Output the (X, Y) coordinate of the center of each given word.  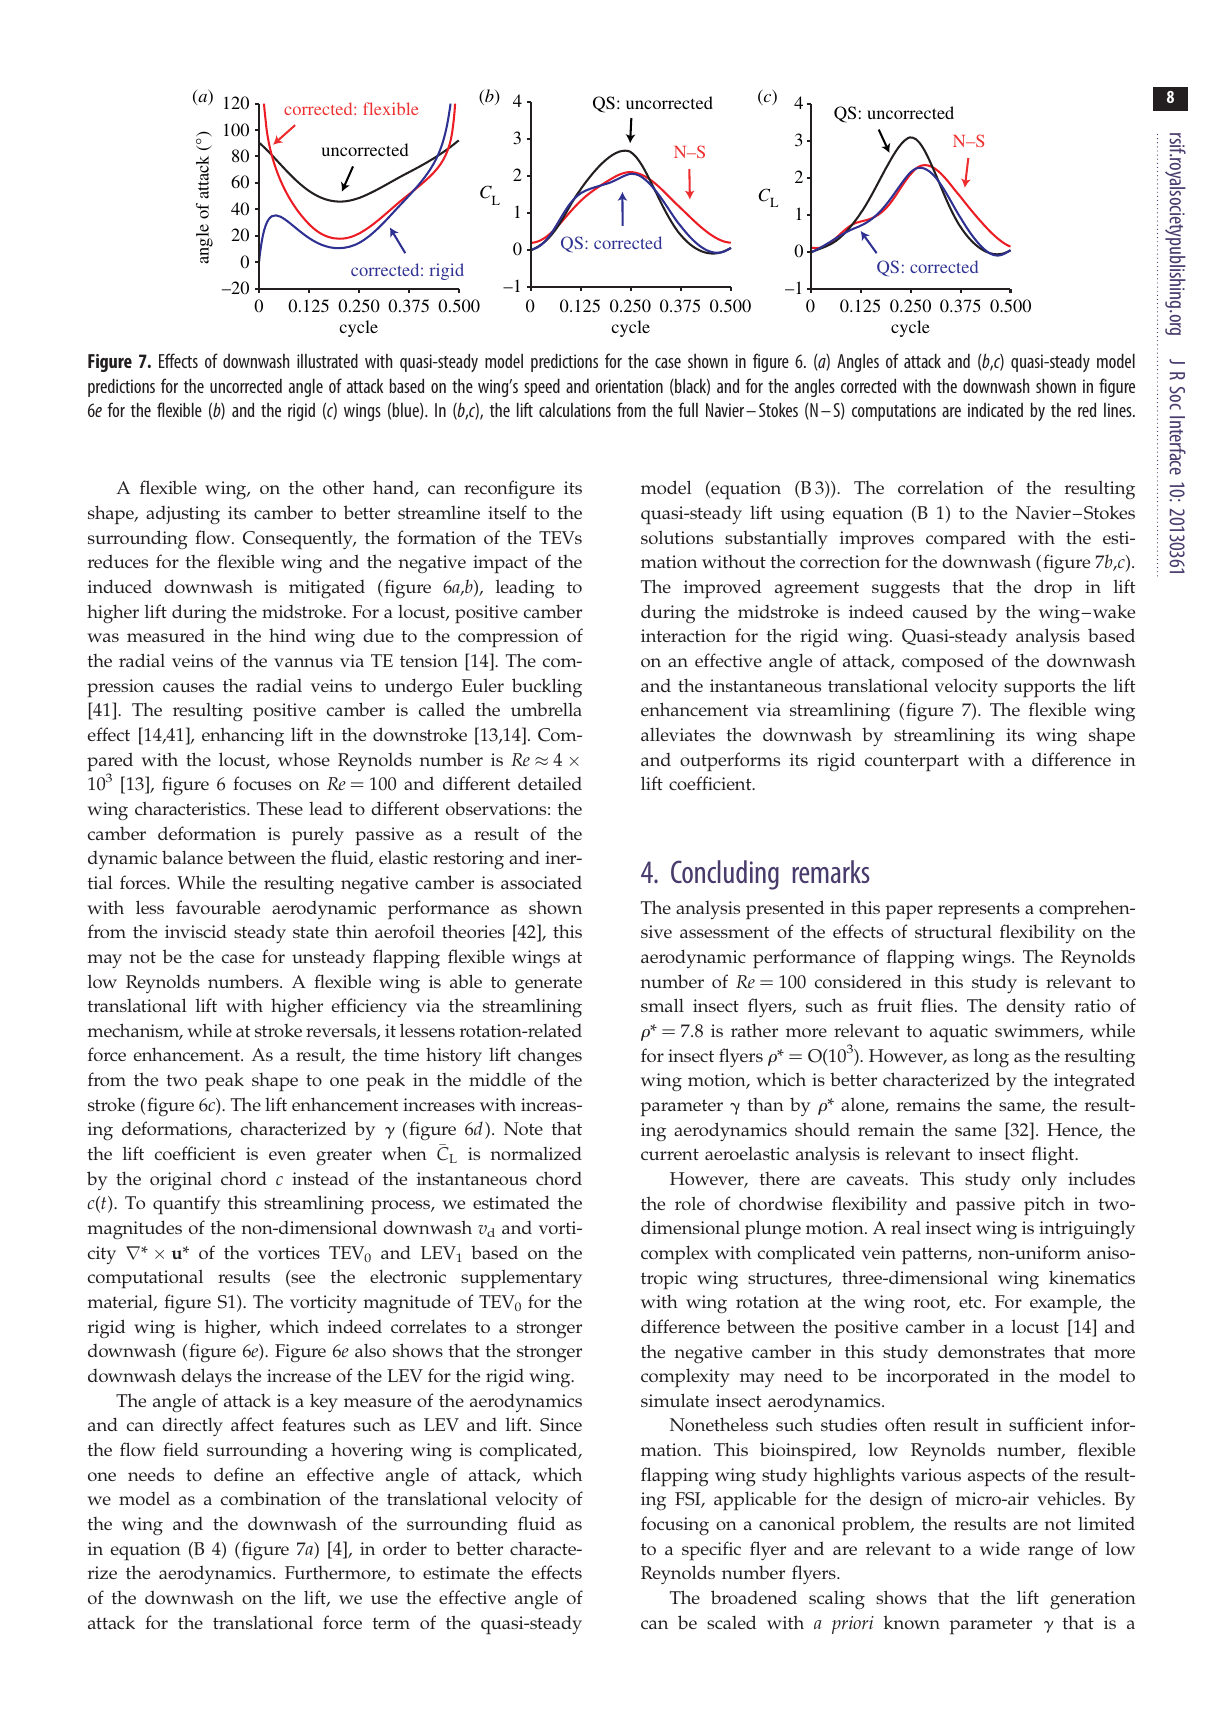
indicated (995, 410)
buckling (547, 688)
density (1035, 1007)
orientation (629, 386)
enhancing (243, 737)
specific (711, 1551)
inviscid (196, 931)
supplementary (521, 1279)
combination (271, 1498)
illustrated (327, 361)
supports (1039, 689)
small (662, 1005)
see (302, 1280)
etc (971, 1302)
